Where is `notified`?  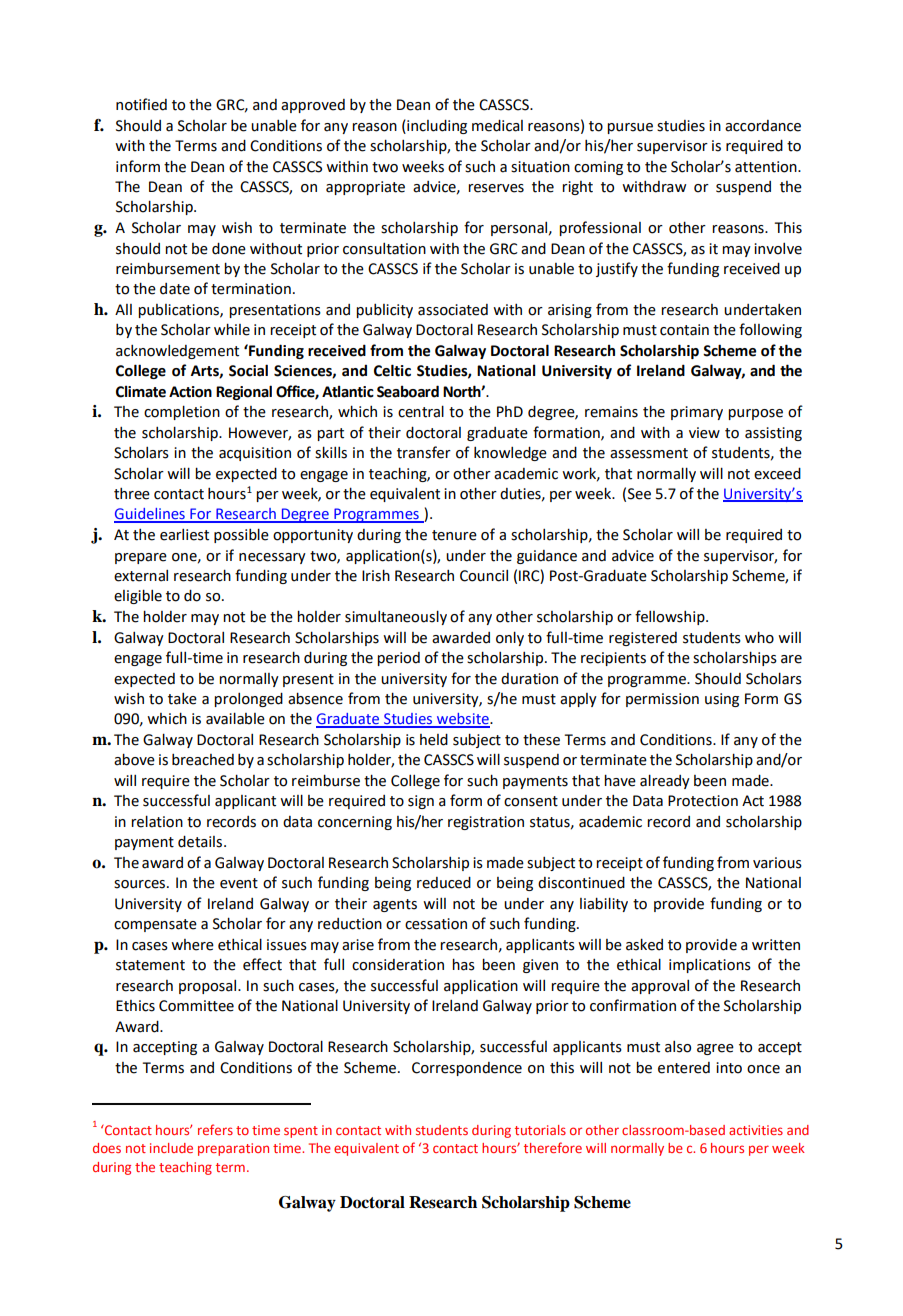
notified is located at coordinates (141, 104).
